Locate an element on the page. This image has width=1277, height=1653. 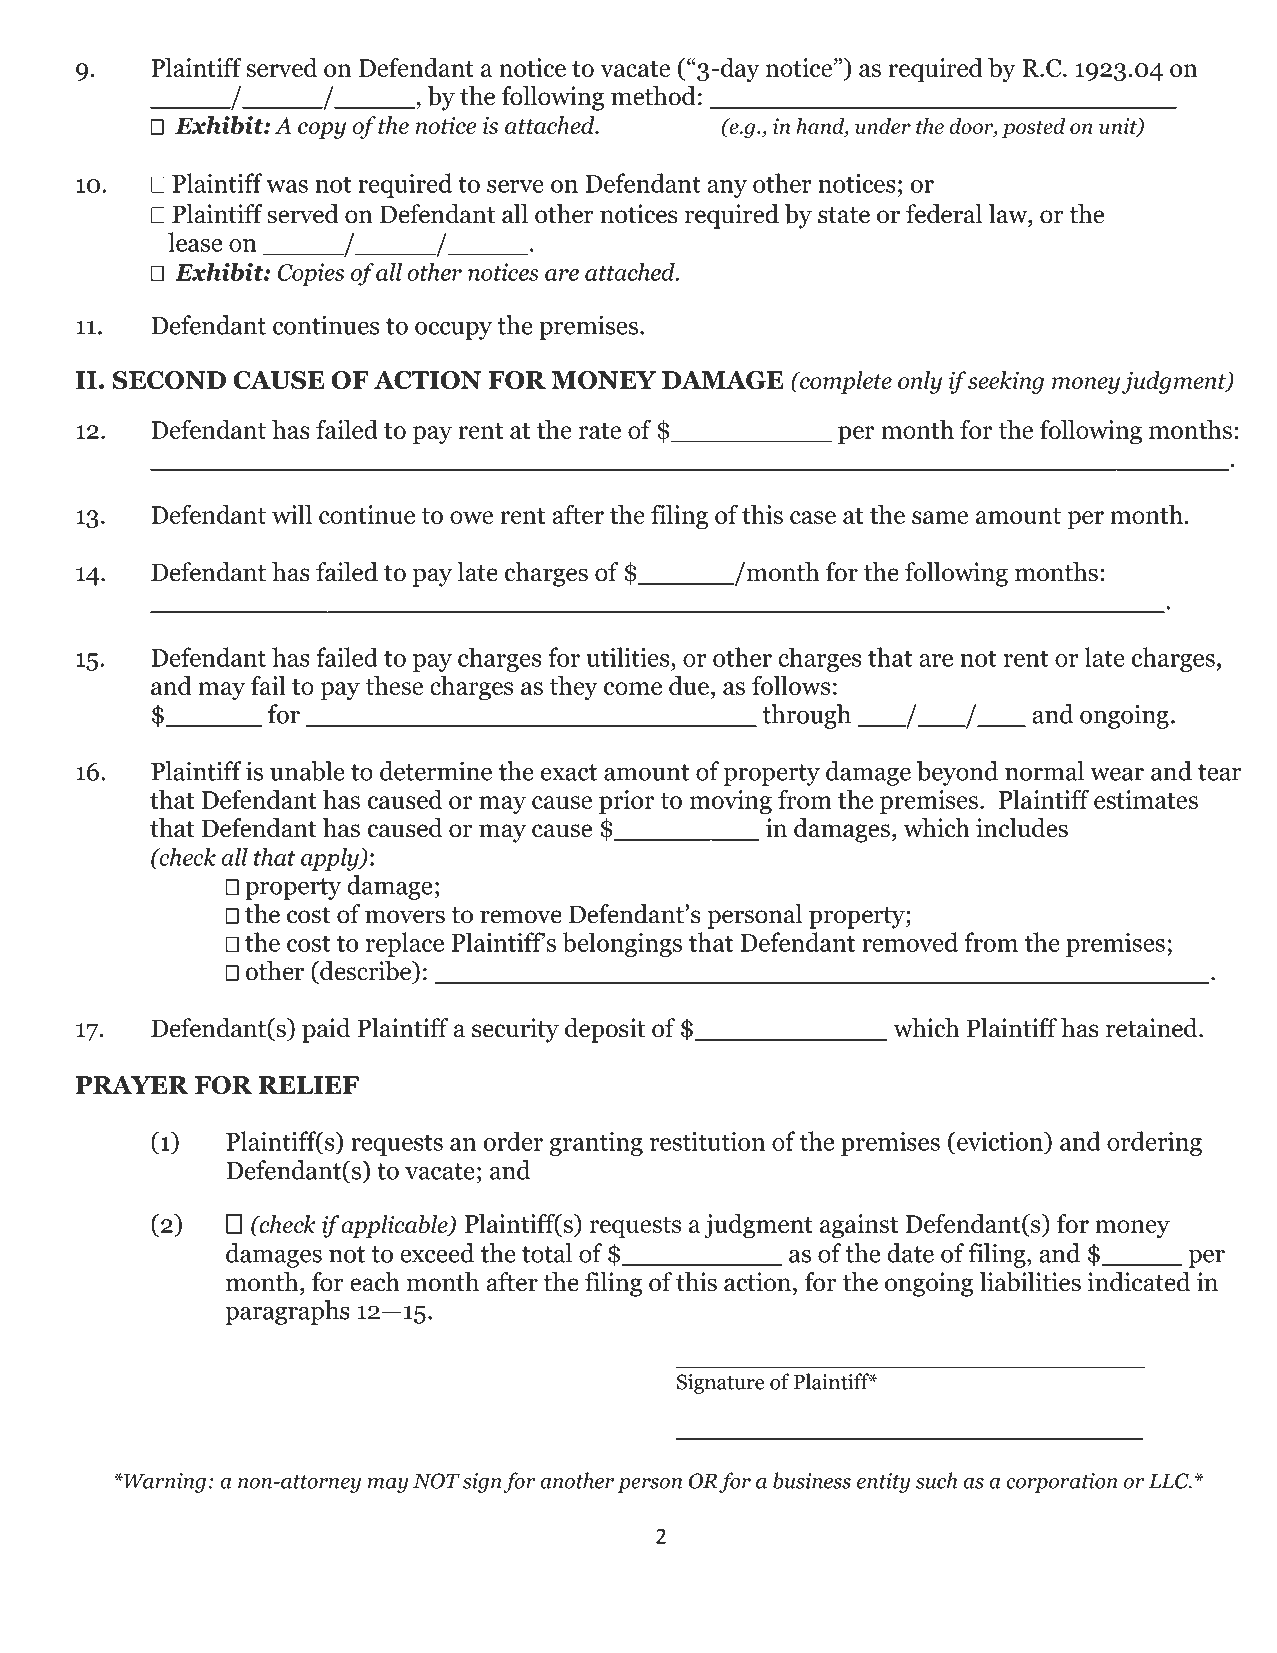
utilities is located at coordinates (629, 657).
